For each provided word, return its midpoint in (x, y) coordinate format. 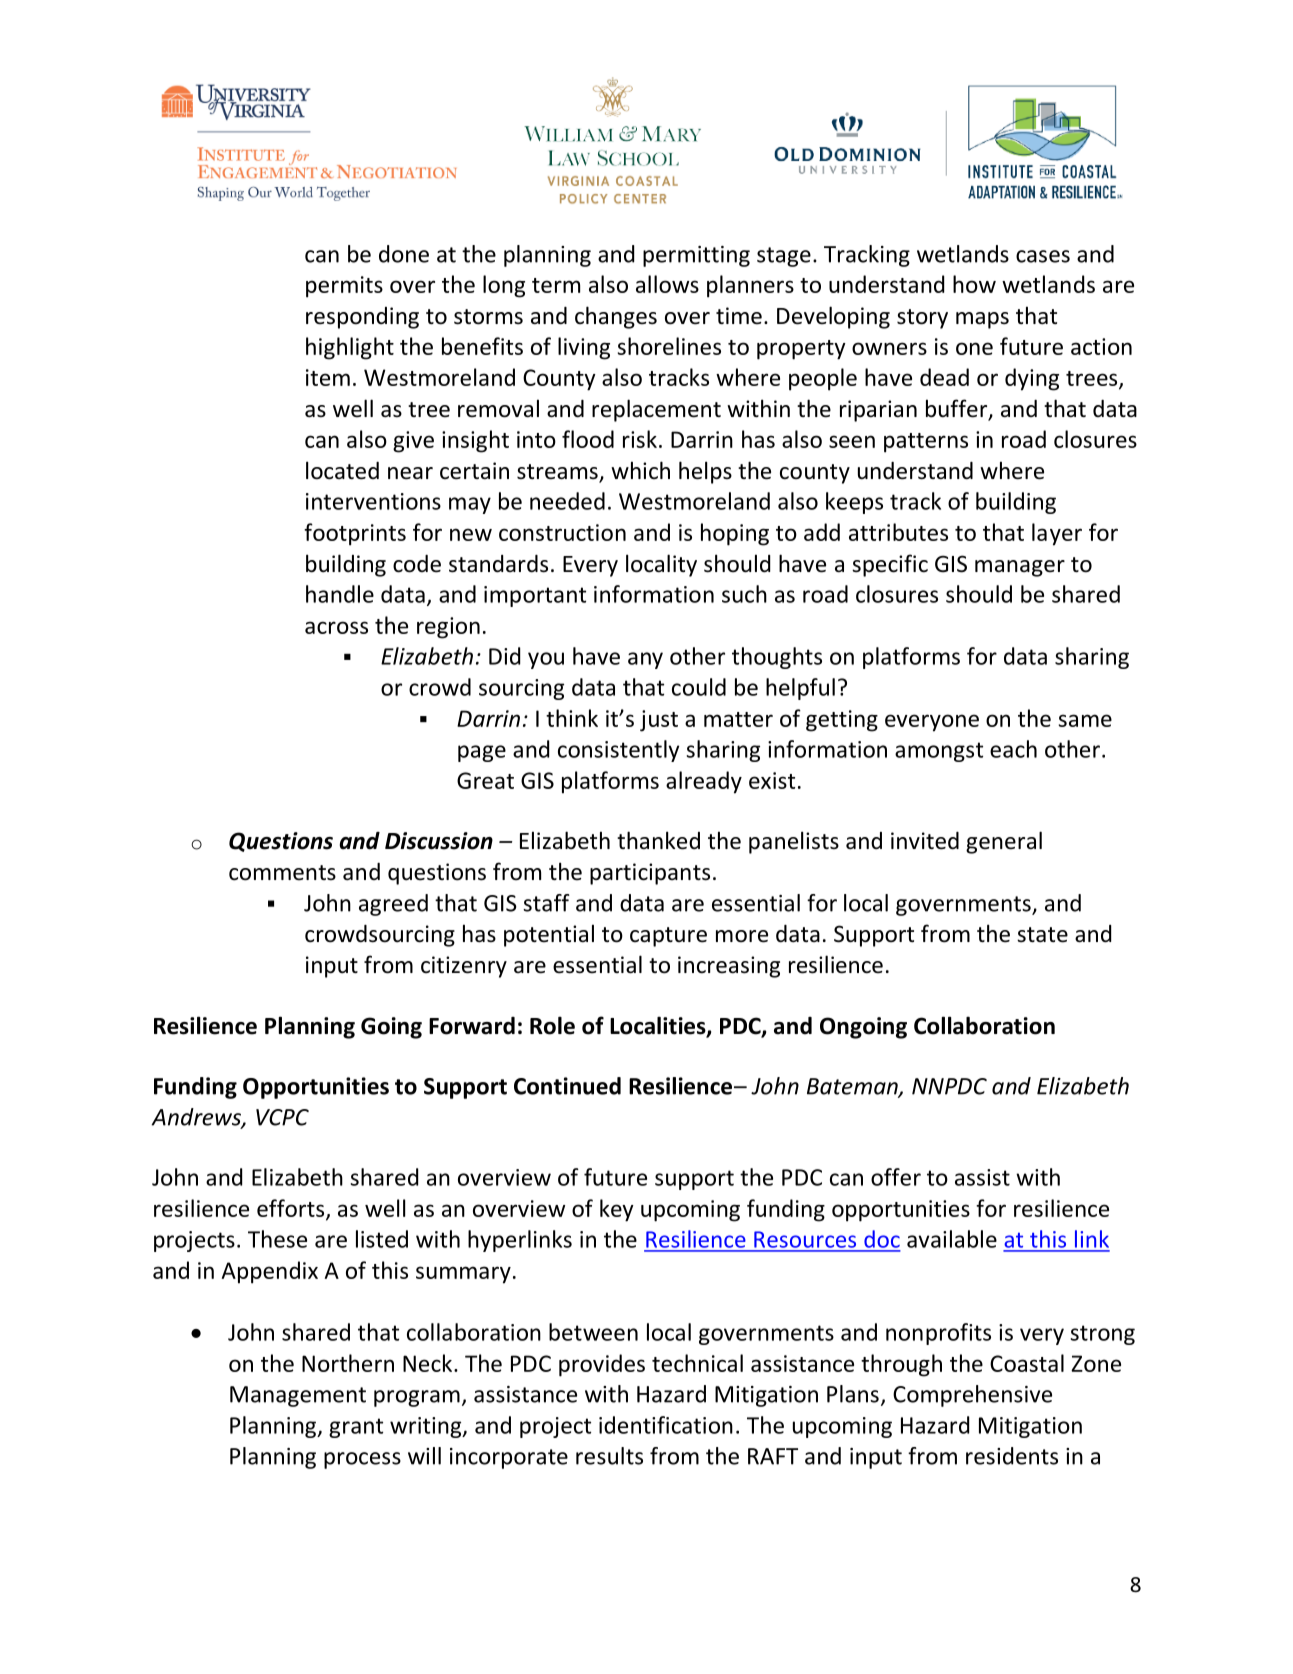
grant (356, 1428)
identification (666, 1425)
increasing (729, 967)
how (974, 284)
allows (667, 284)
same (1085, 720)
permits (344, 287)
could (699, 687)
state (1042, 935)
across (336, 627)
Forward (472, 1026)
